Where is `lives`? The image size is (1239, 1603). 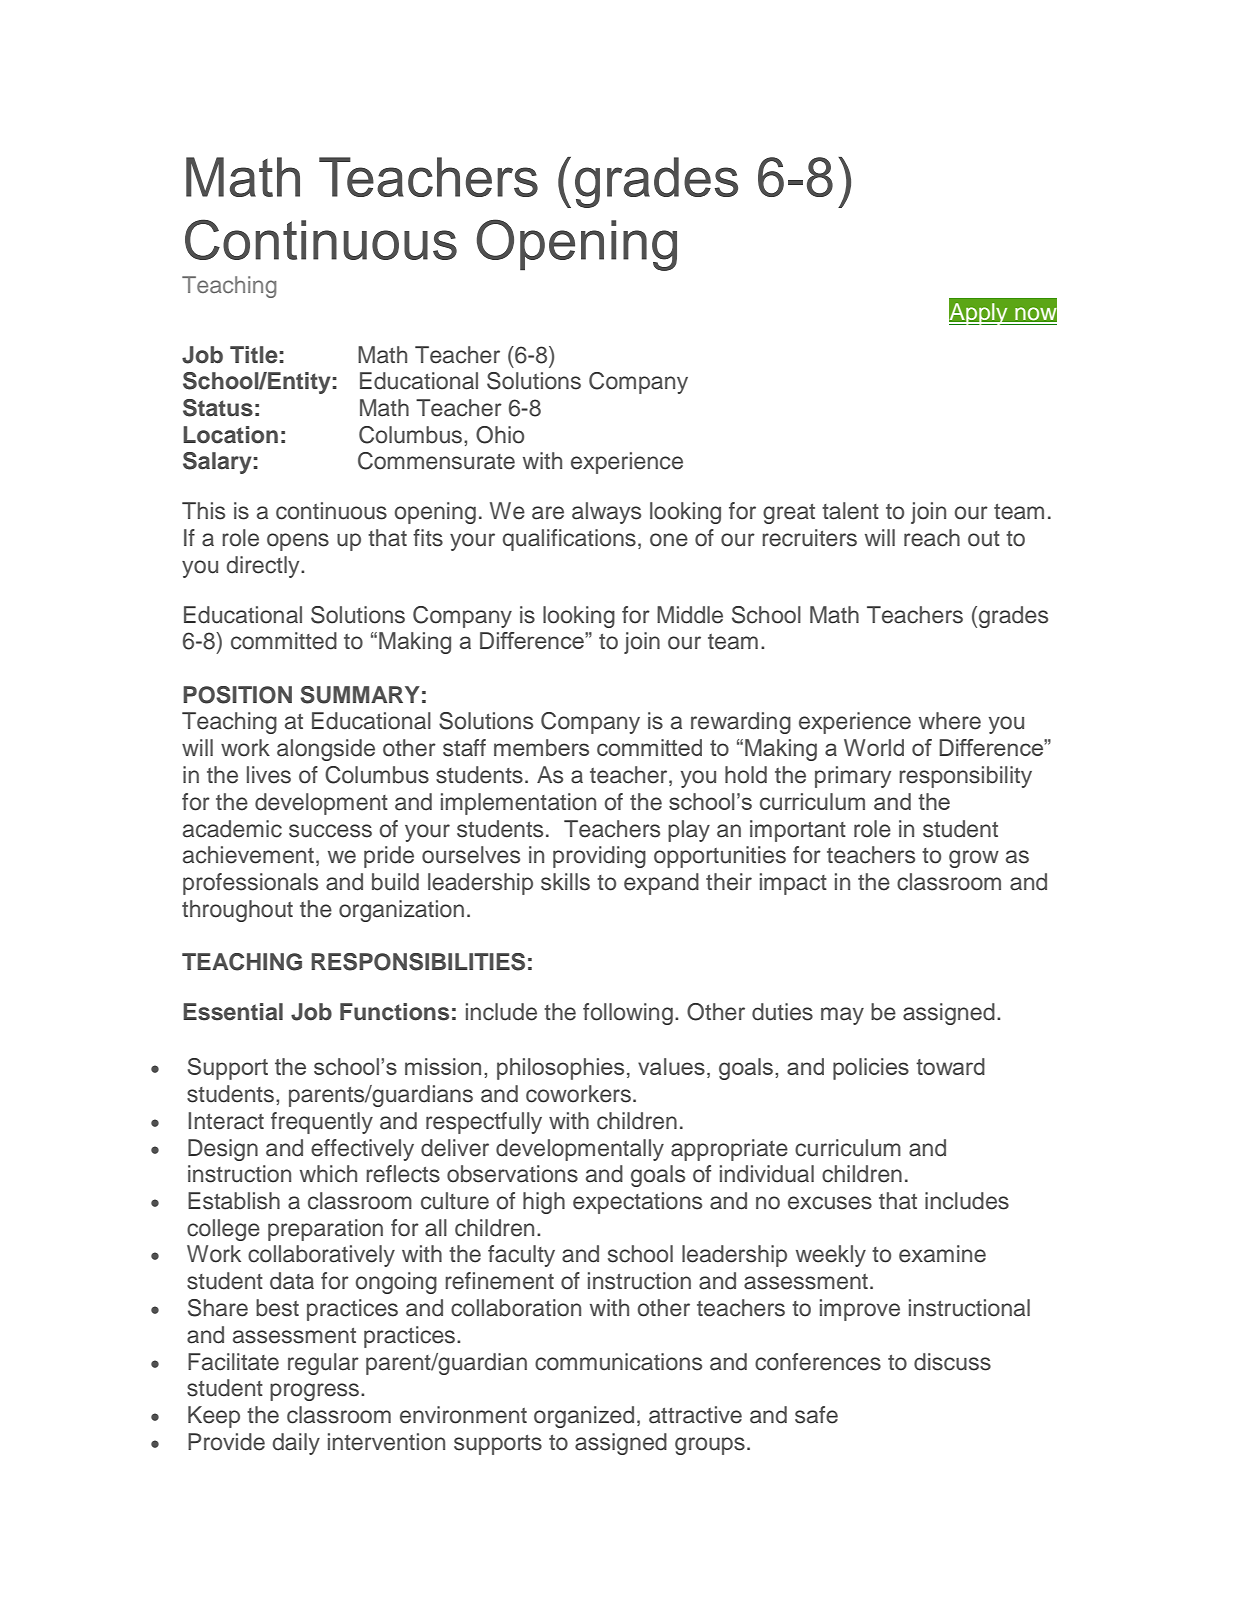 lives is located at coordinates (269, 775).
